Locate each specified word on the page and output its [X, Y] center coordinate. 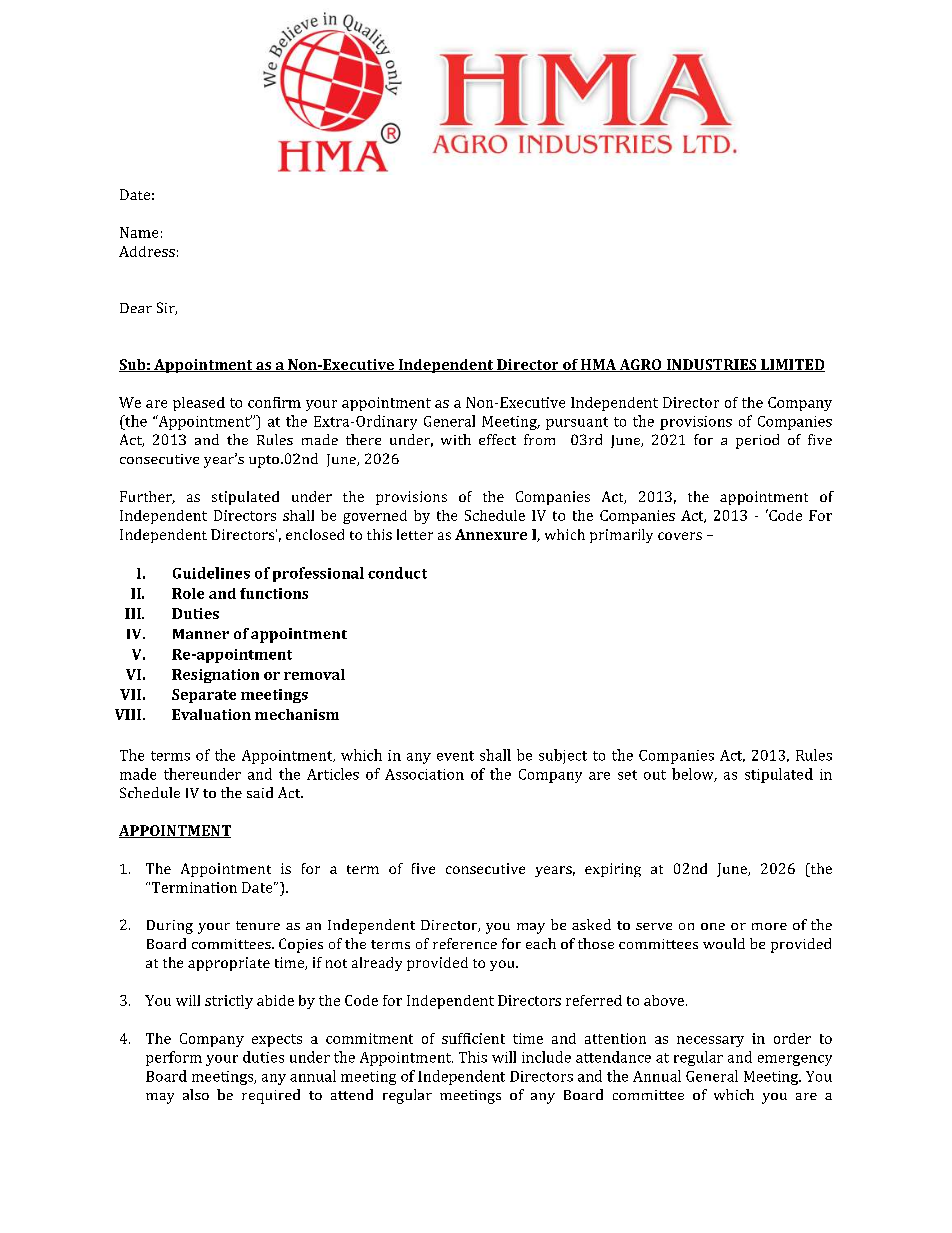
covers [680, 536]
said [260, 792]
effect [497, 439]
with [456, 439]
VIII [128, 714]
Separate [204, 696]
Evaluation [211, 714]
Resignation [215, 676]
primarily [621, 536]
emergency [795, 1060]
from [539, 439]
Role [188, 593]
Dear [136, 308]
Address [147, 251]
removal [314, 674]
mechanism [297, 714]
